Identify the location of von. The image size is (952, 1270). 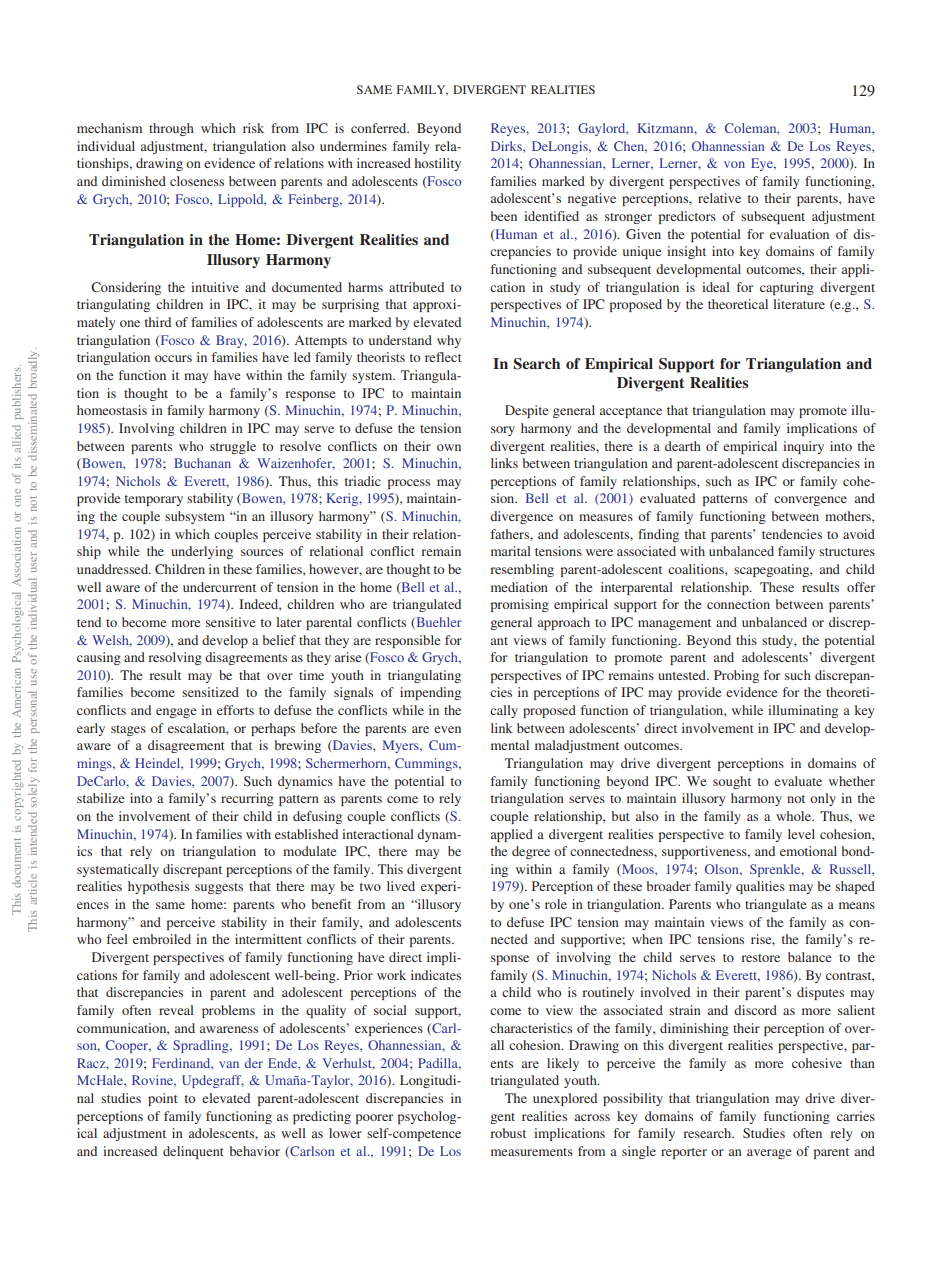
(734, 164).
